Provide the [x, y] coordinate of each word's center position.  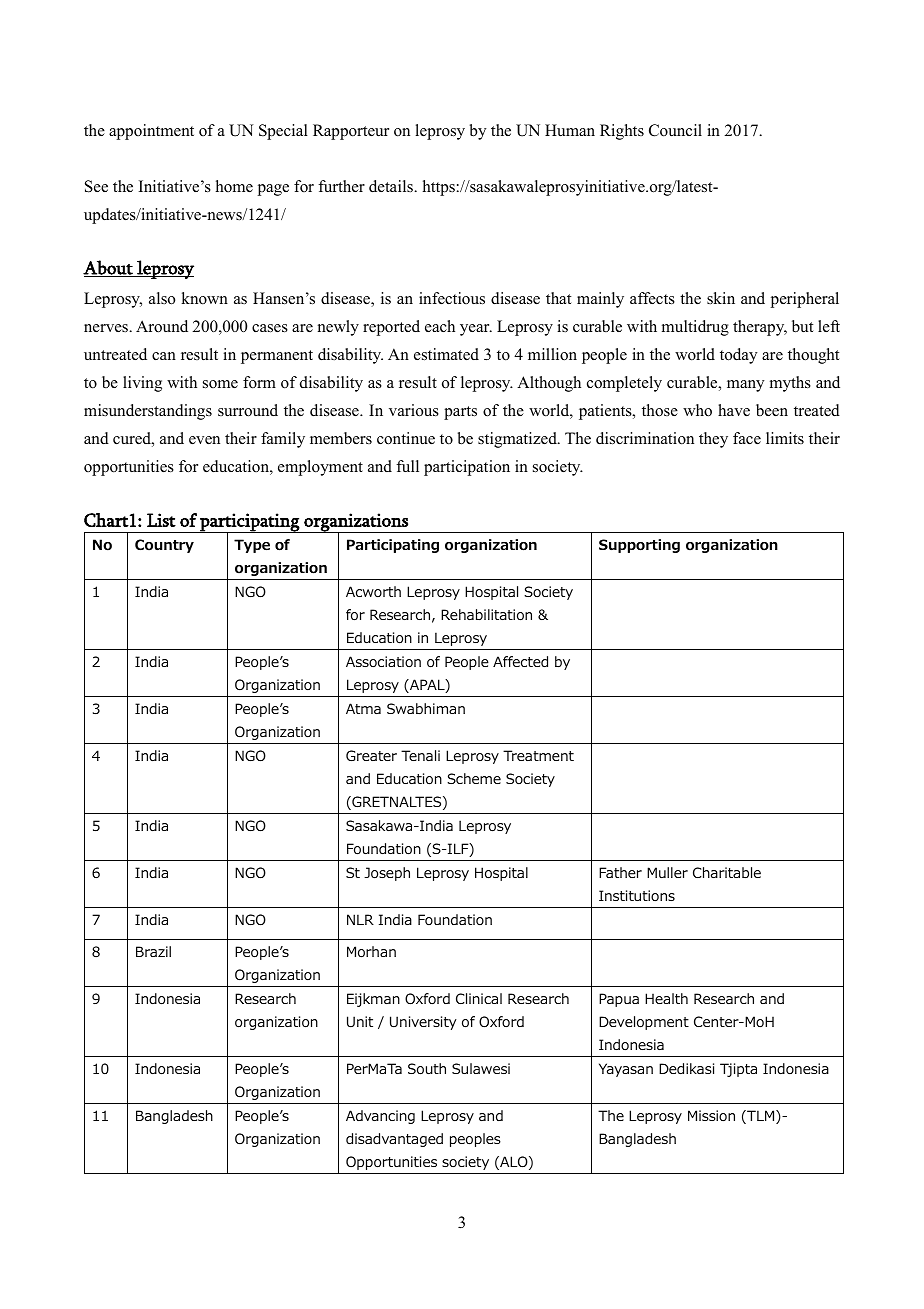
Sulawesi [481, 1068]
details [392, 186]
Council [675, 130]
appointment [151, 132]
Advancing [380, 1117]
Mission [711, 1115]
